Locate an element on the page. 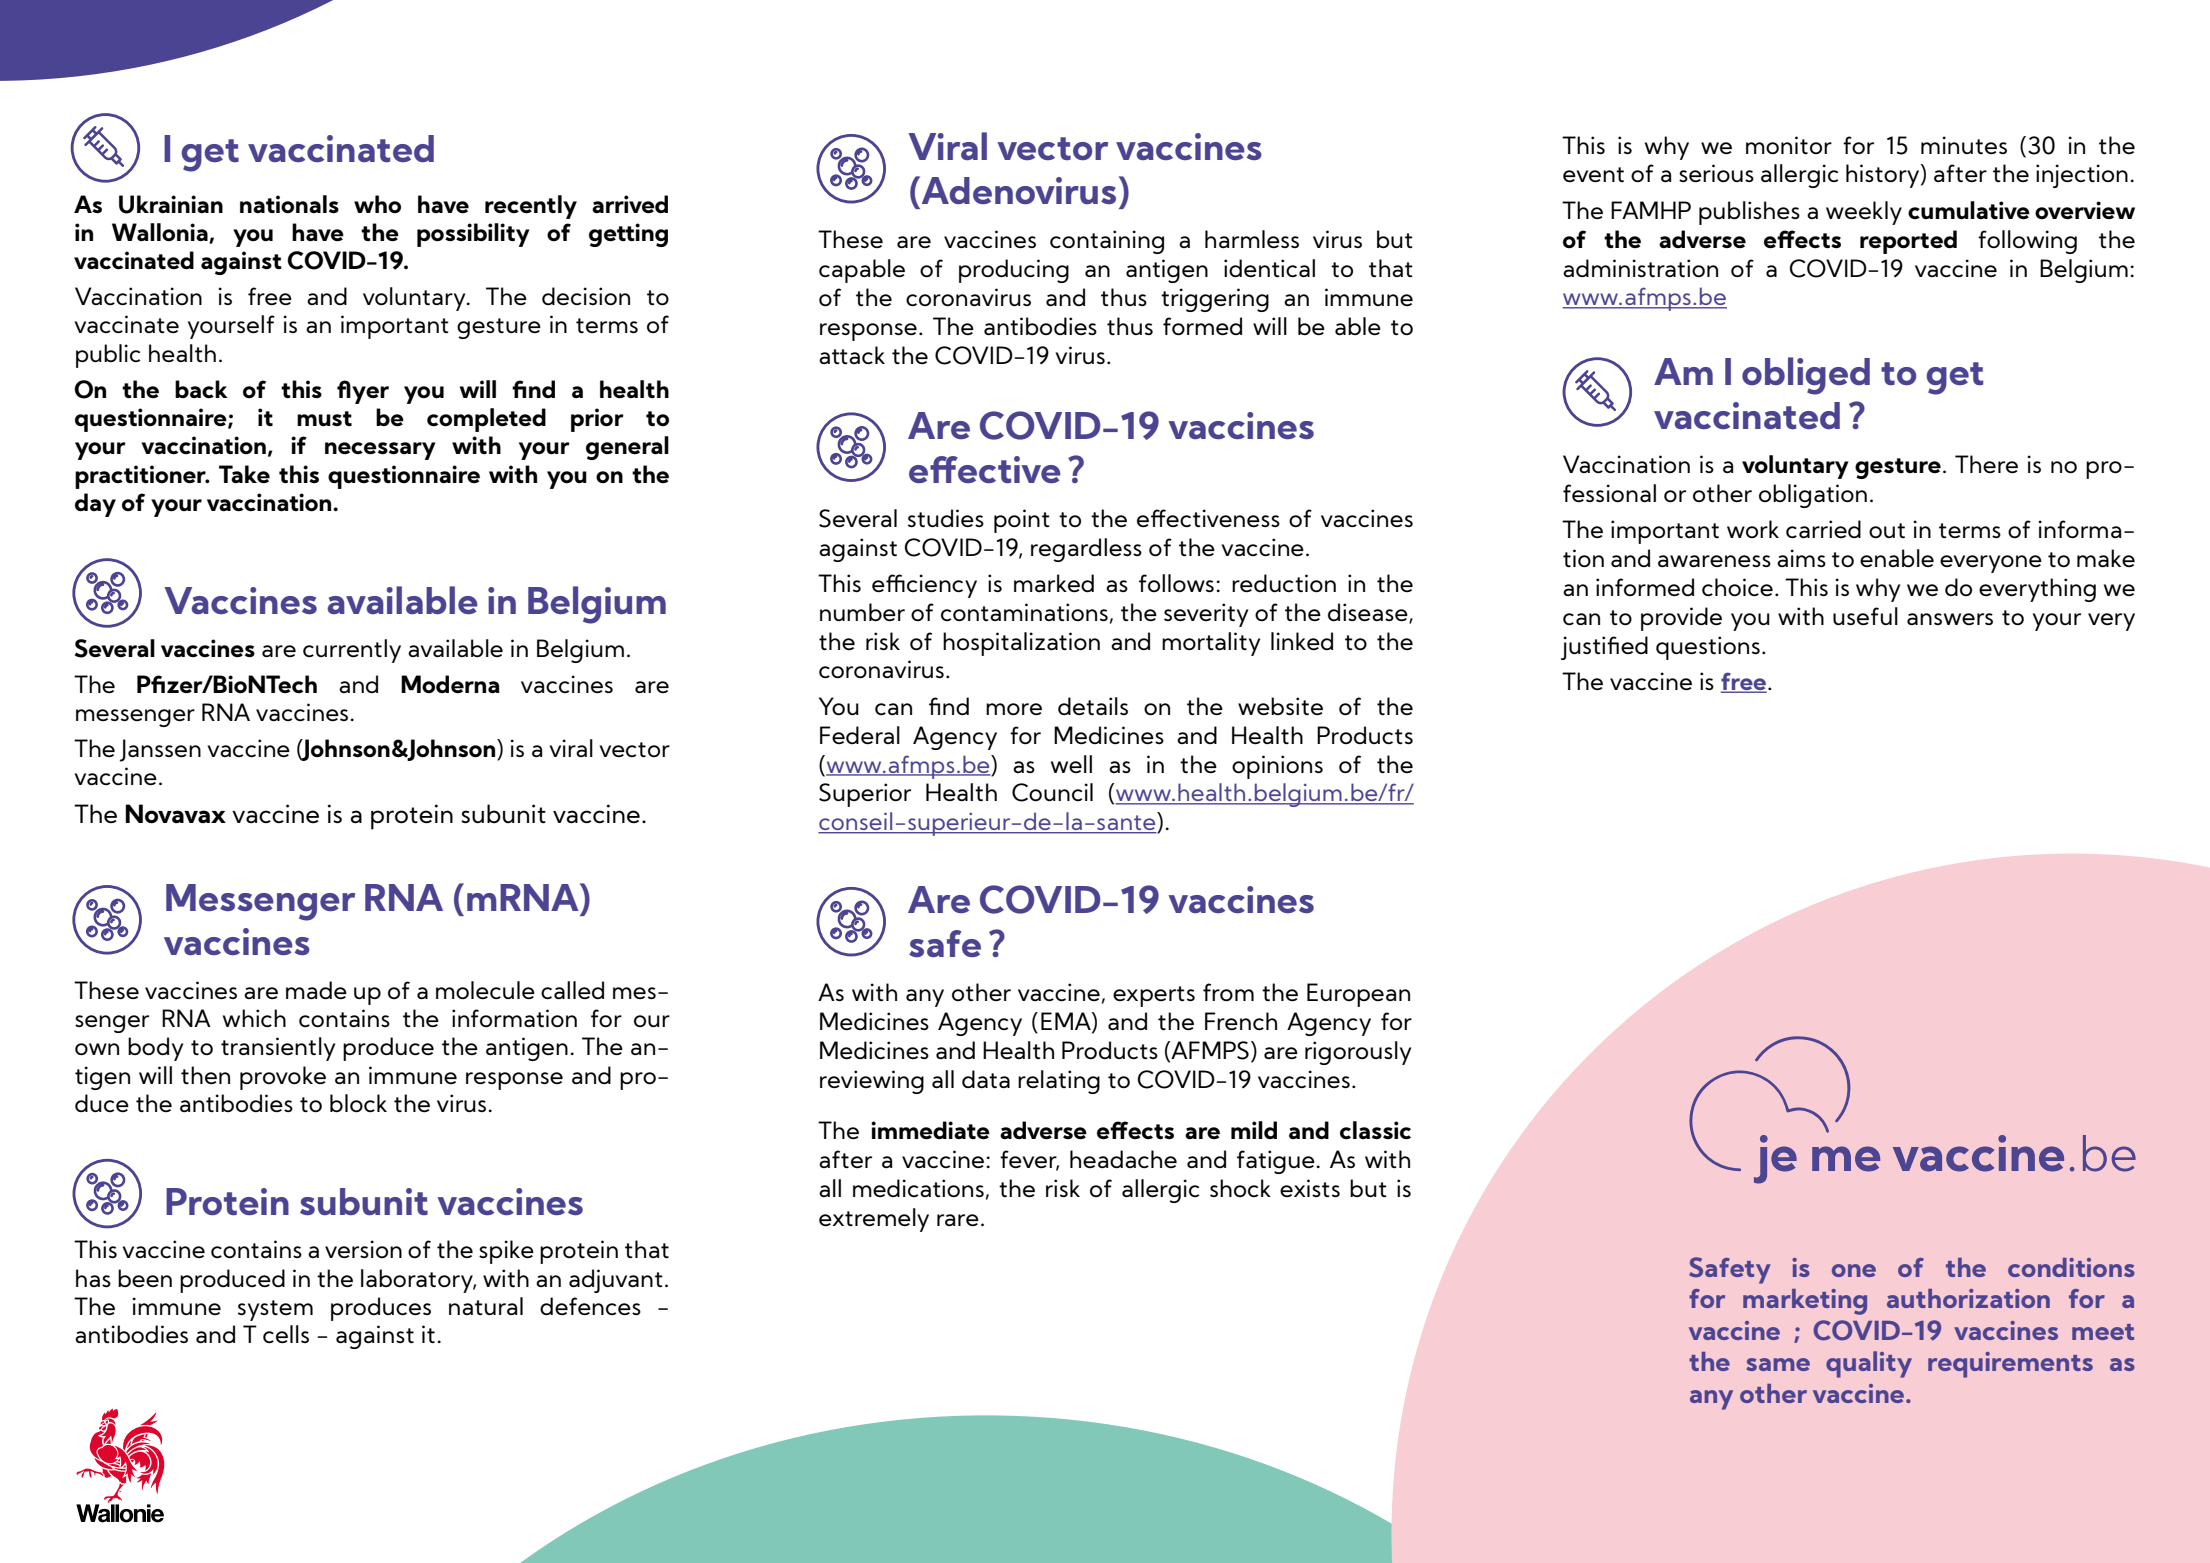  weekly is located at coordinates (1864, 213).
